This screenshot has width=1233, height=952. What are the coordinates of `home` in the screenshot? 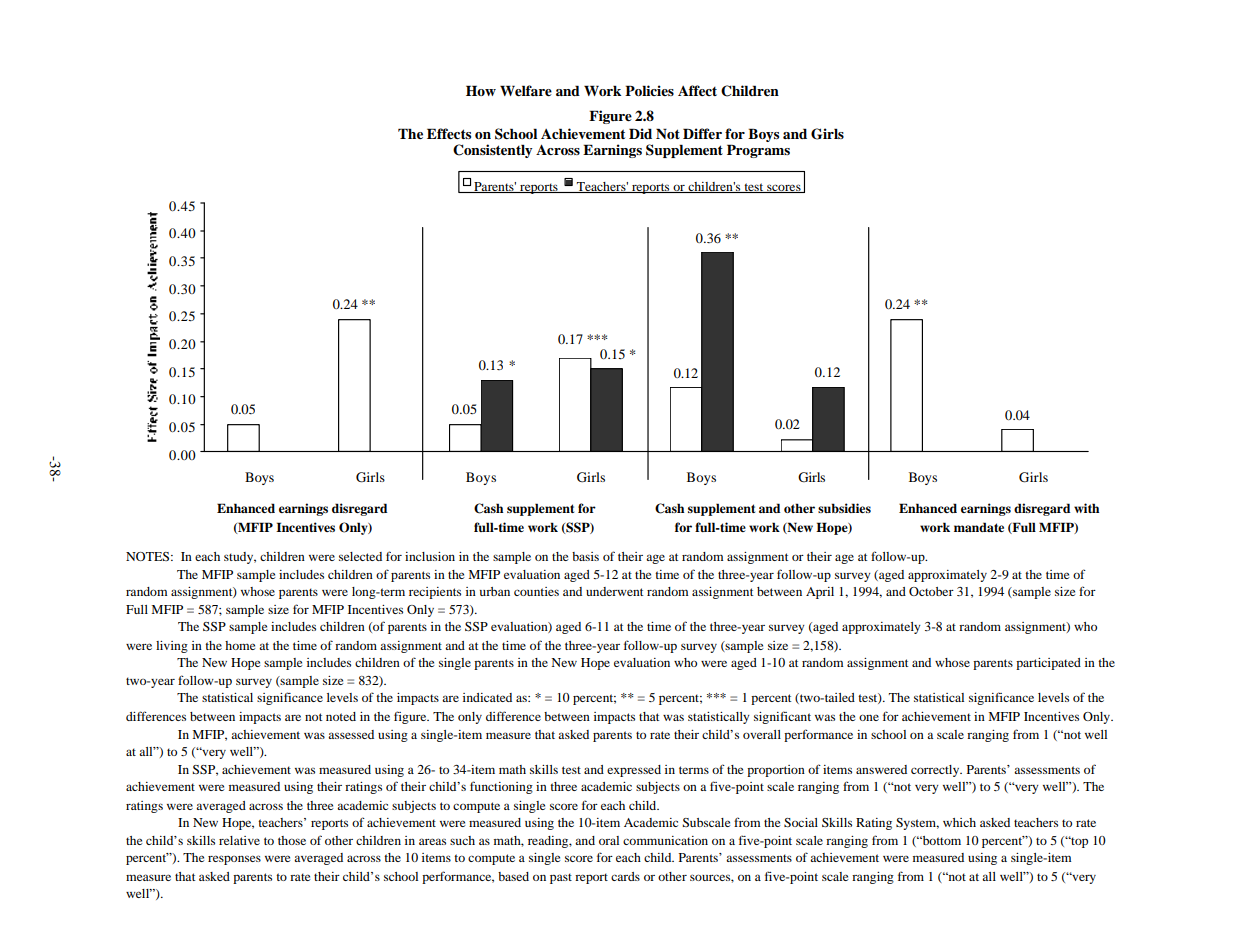 It's located at (240, 645).
